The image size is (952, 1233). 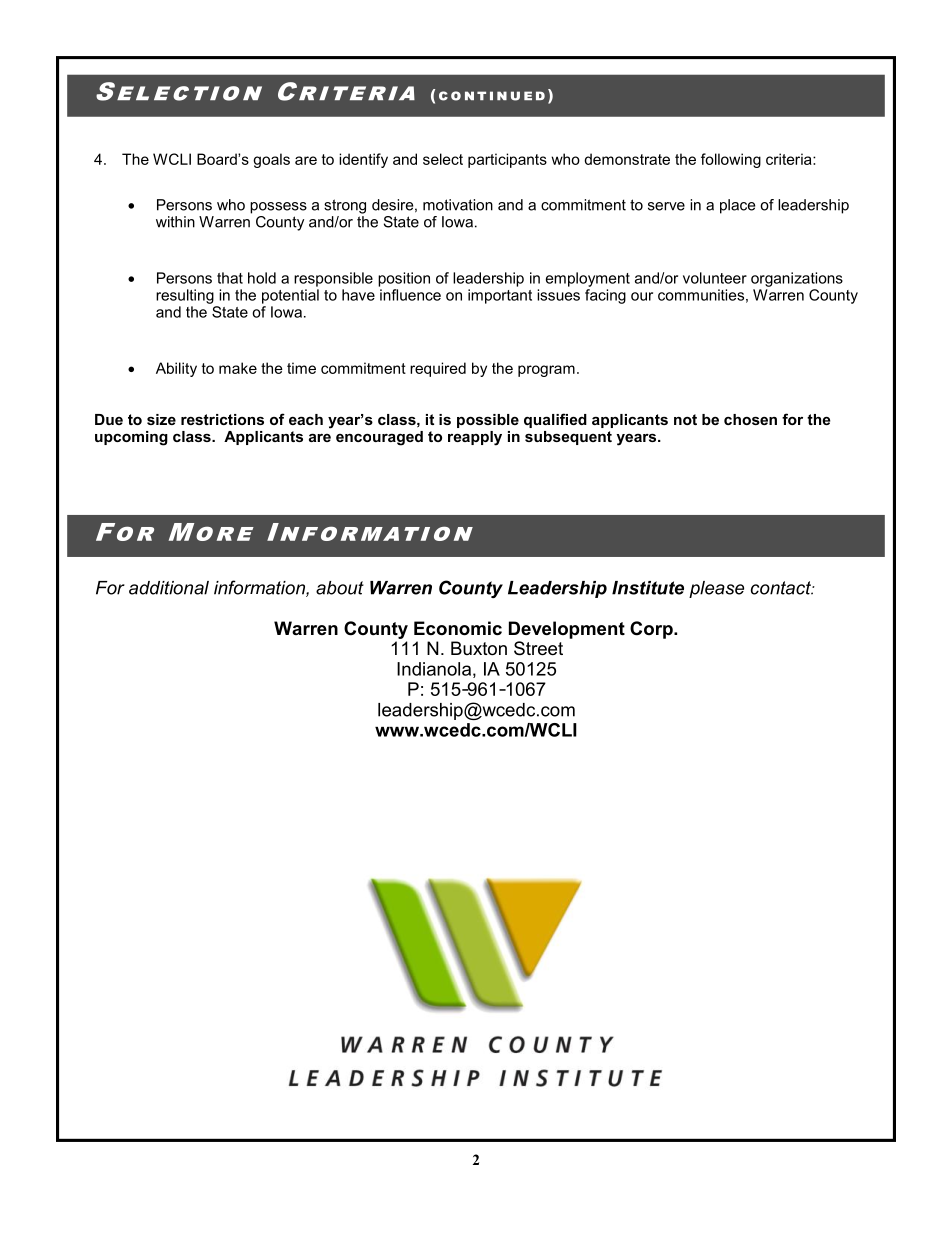 What do you see at coordinates (131, 438) in the screenshot?
I see `upcoming` at bounding box center [131, 438].
